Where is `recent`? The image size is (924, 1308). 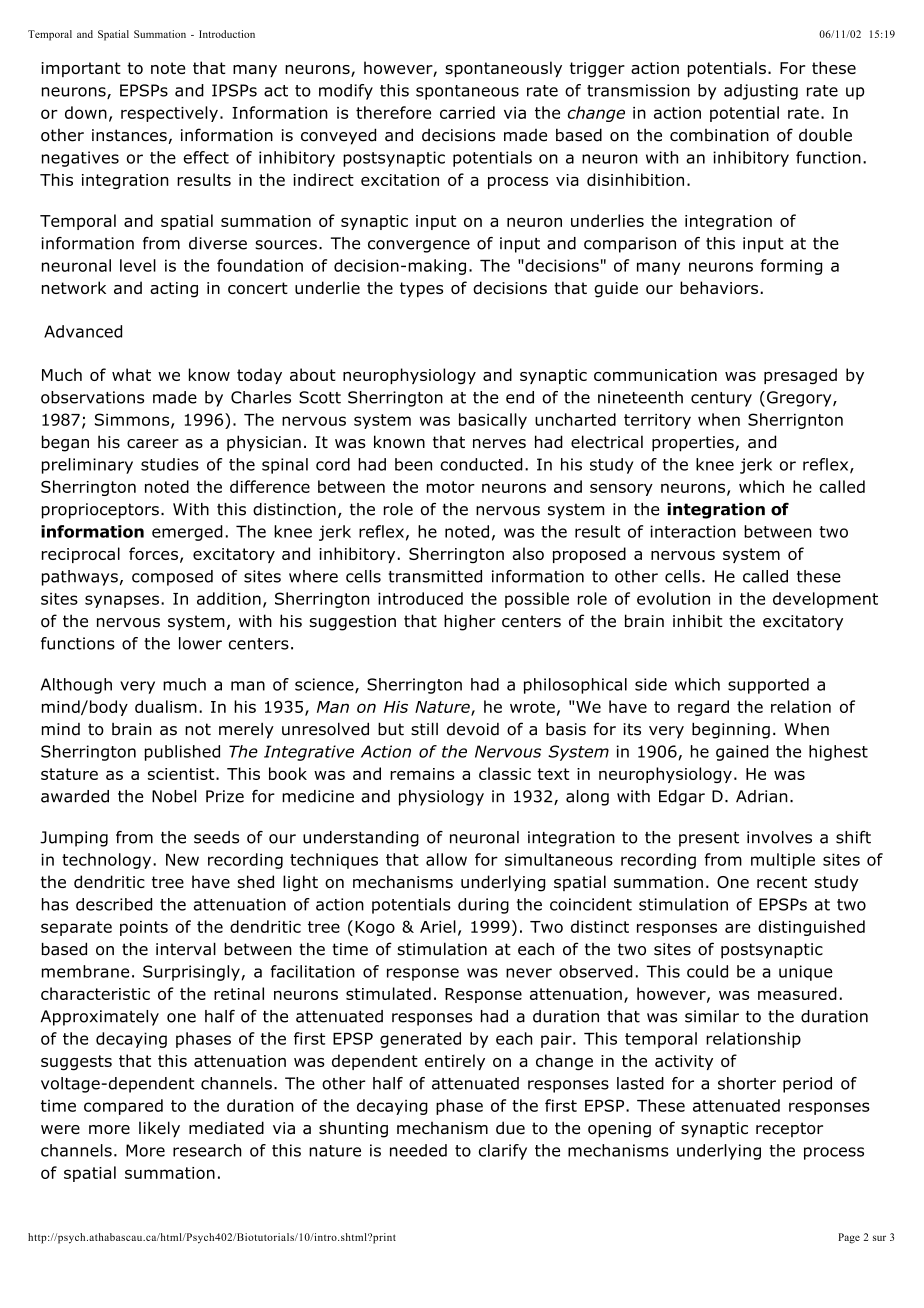 recent is located at coordinates (782, 882).
